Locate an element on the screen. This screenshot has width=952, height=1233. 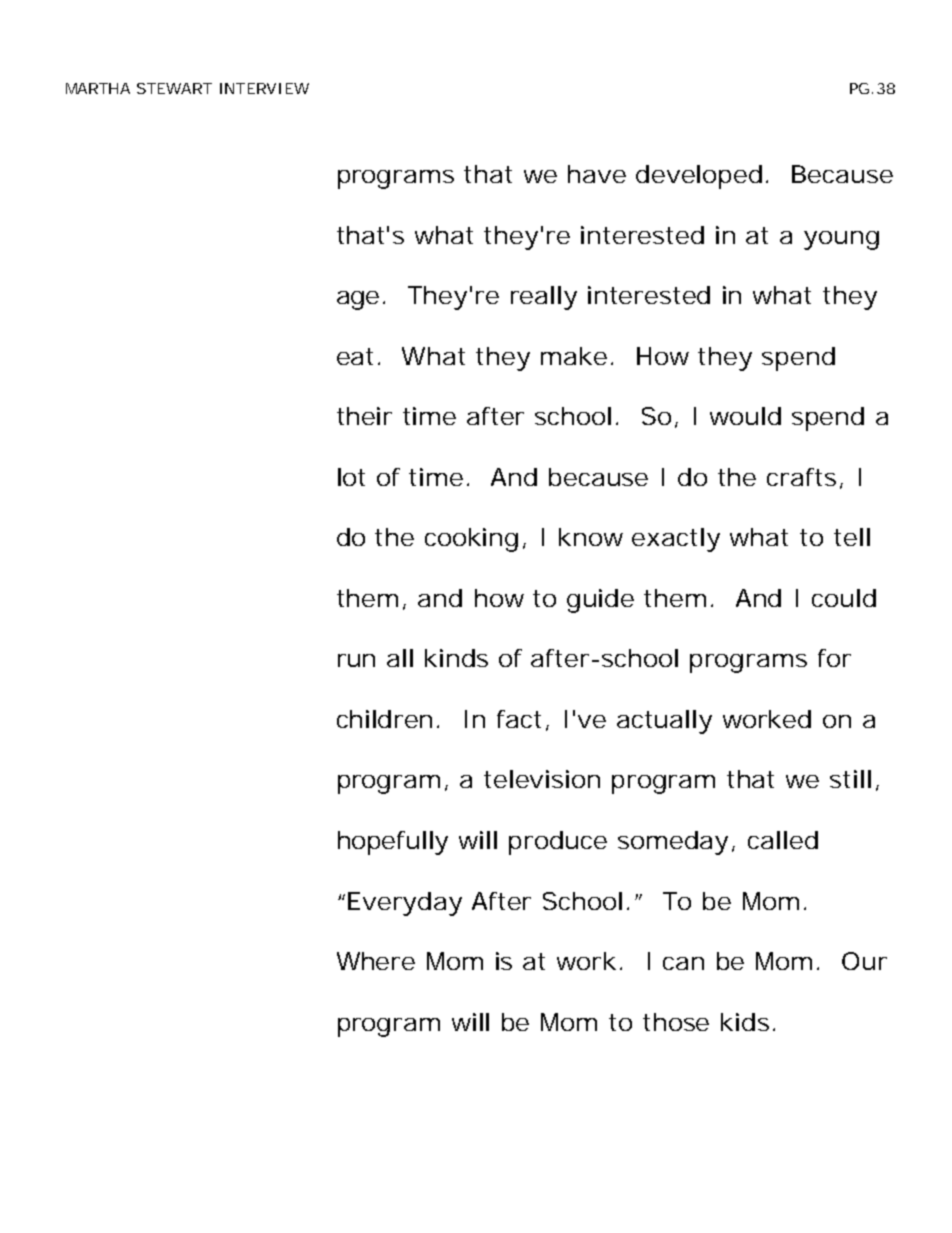
developed is located at coordinates (699, 177).
